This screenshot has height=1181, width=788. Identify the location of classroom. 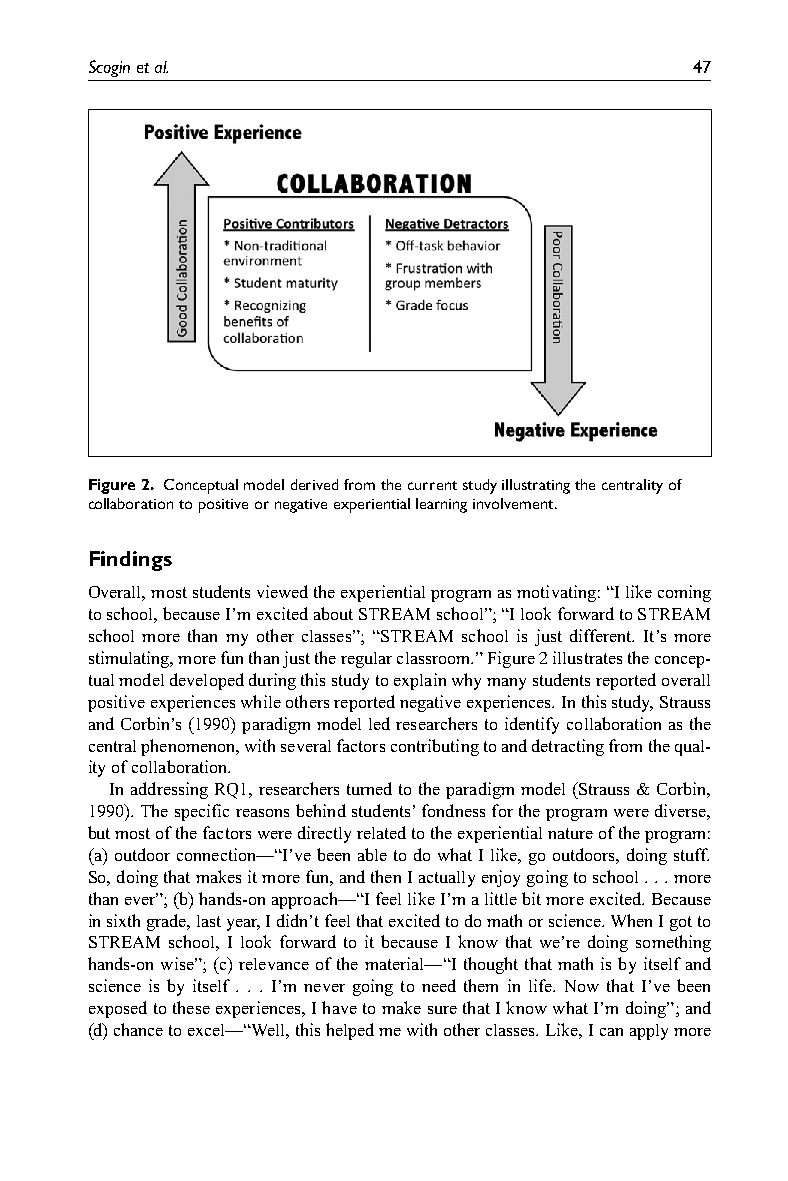
(435, 658).
